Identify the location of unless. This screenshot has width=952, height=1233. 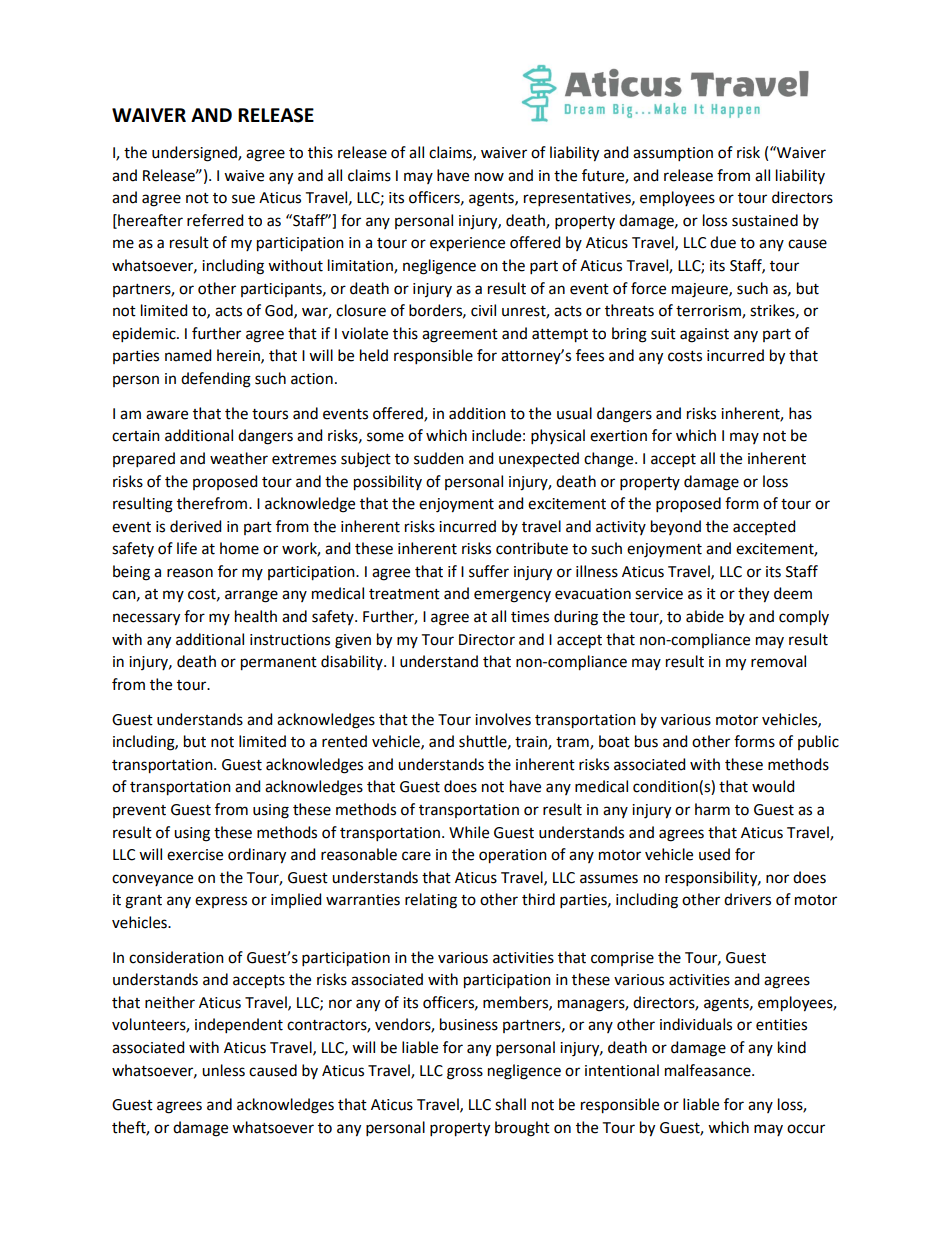
(223, 1070).
